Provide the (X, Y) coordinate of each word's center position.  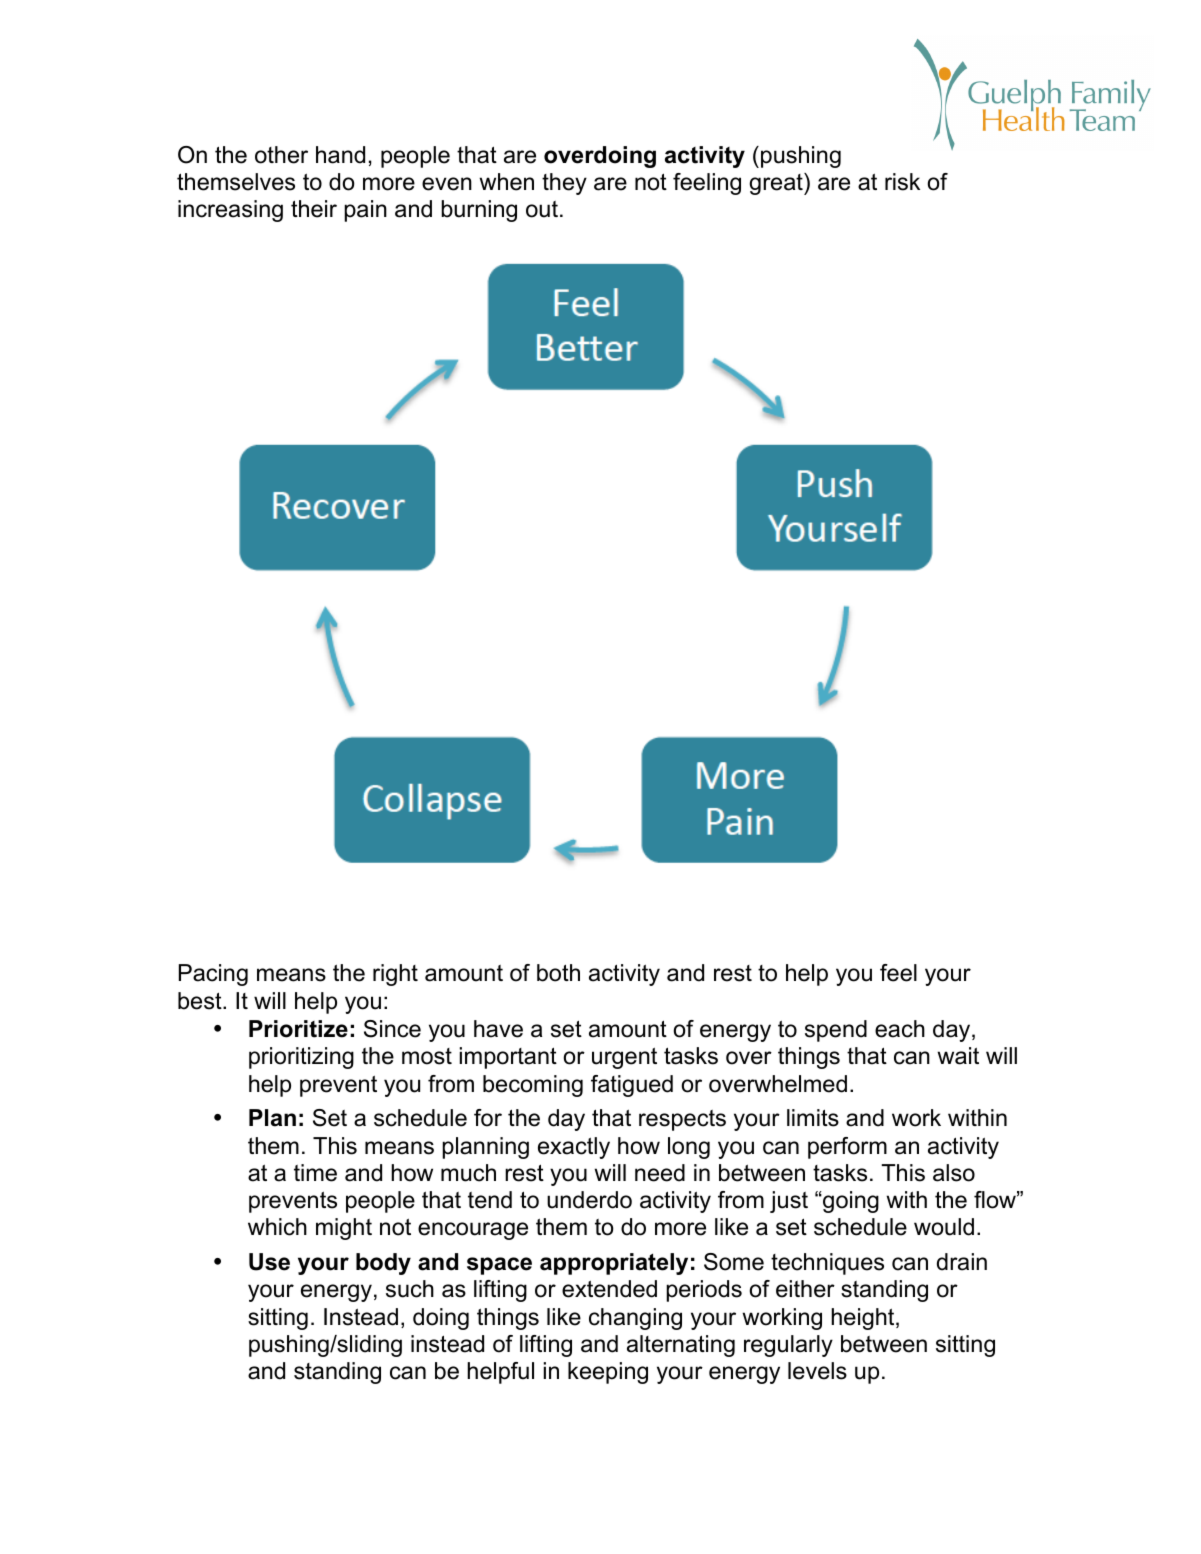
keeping (608, 1373)
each (900, 1029)
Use (269, 1262)
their (314, 209)
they (564, 184)
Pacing (213, 975)
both (558, 973)
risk (902, 182)
